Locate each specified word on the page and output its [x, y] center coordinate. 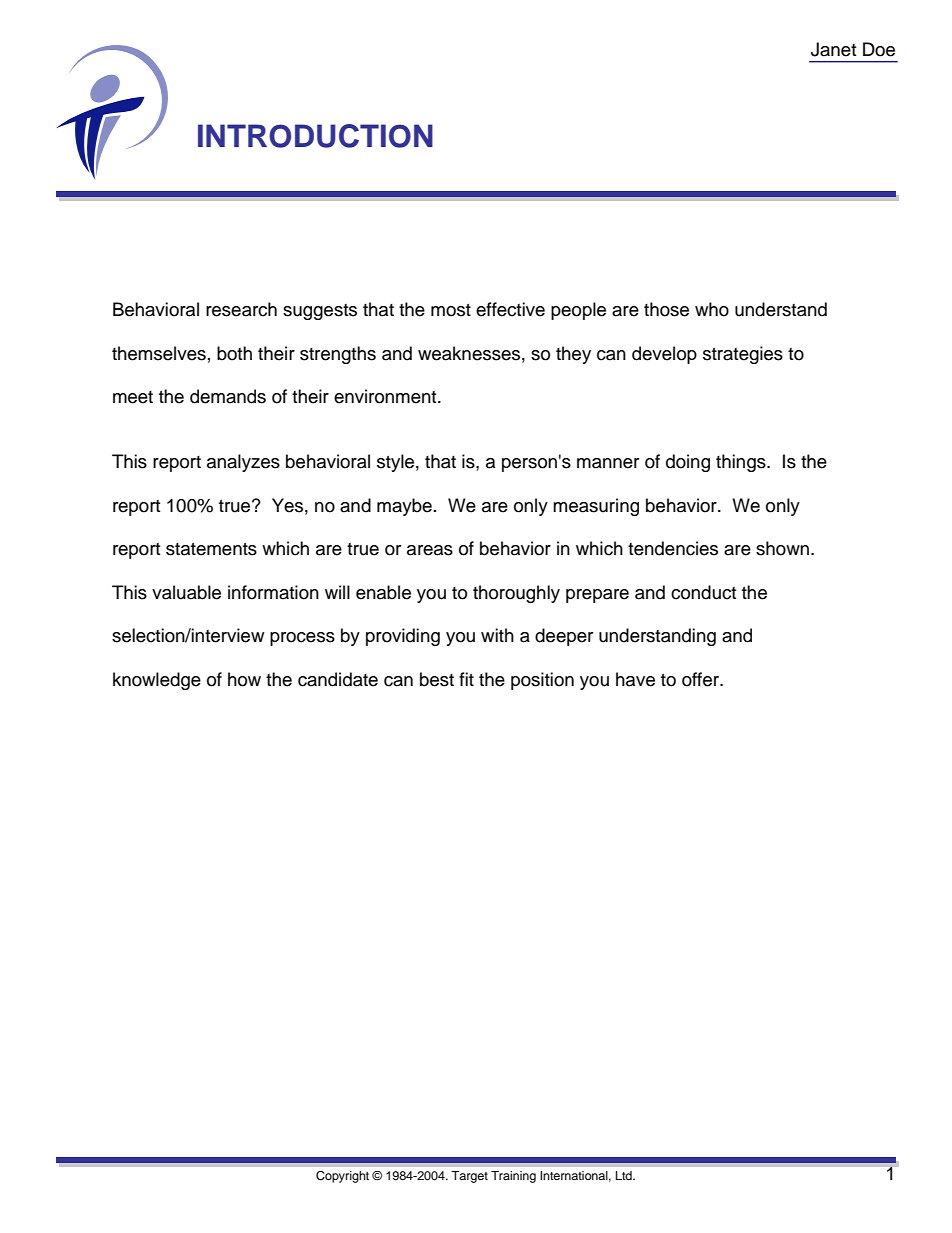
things [742, 463]
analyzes [243, 463]
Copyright [342, 1177]
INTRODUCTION [315, 136]
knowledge [157, 681]
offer [701, 679]
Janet [833, 49]
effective [510, 309]
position [542, 681]
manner [608, 463]
